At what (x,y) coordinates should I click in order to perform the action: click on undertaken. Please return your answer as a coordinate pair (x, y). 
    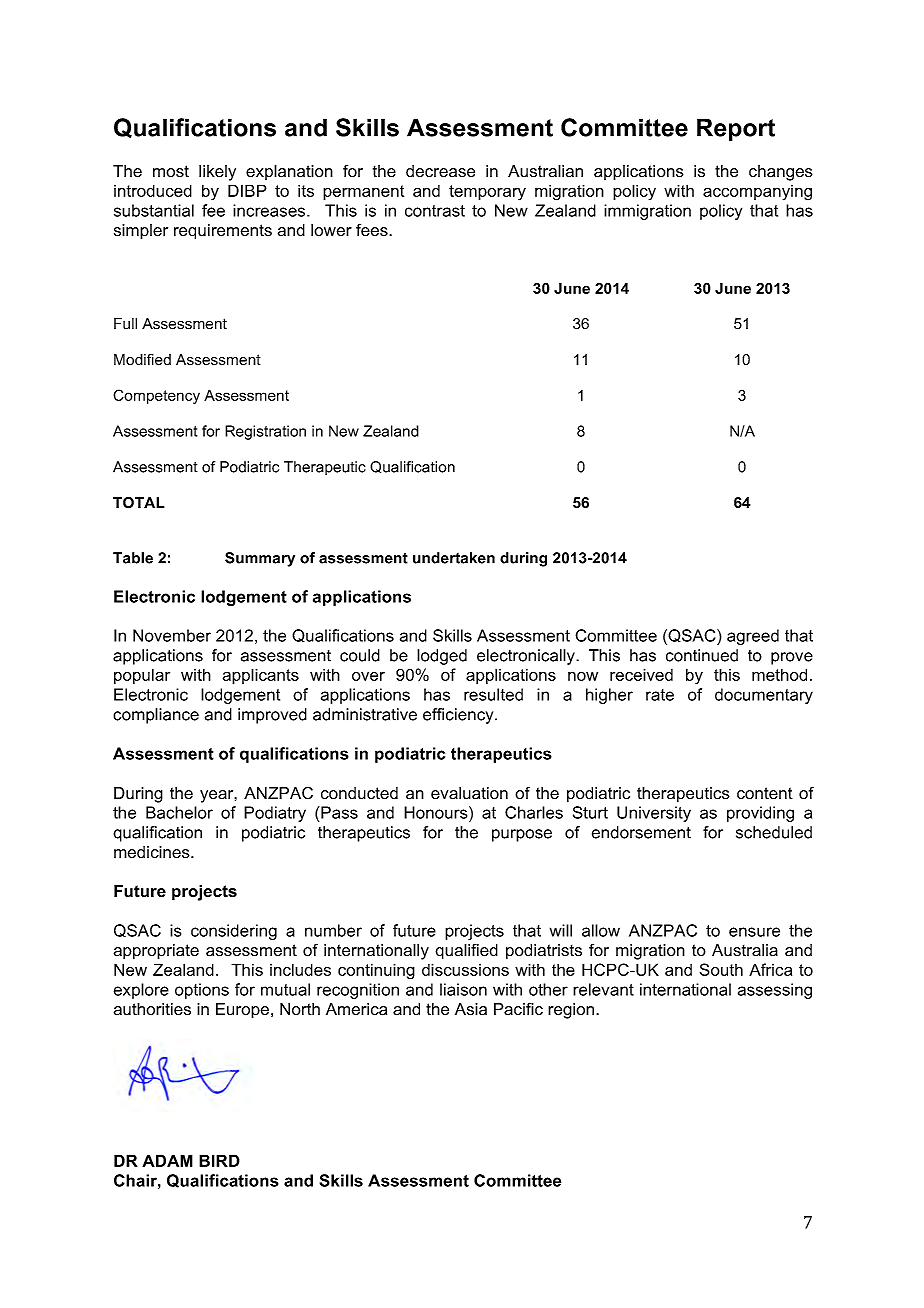
    Looking at the image, I should click on (454, 558).
